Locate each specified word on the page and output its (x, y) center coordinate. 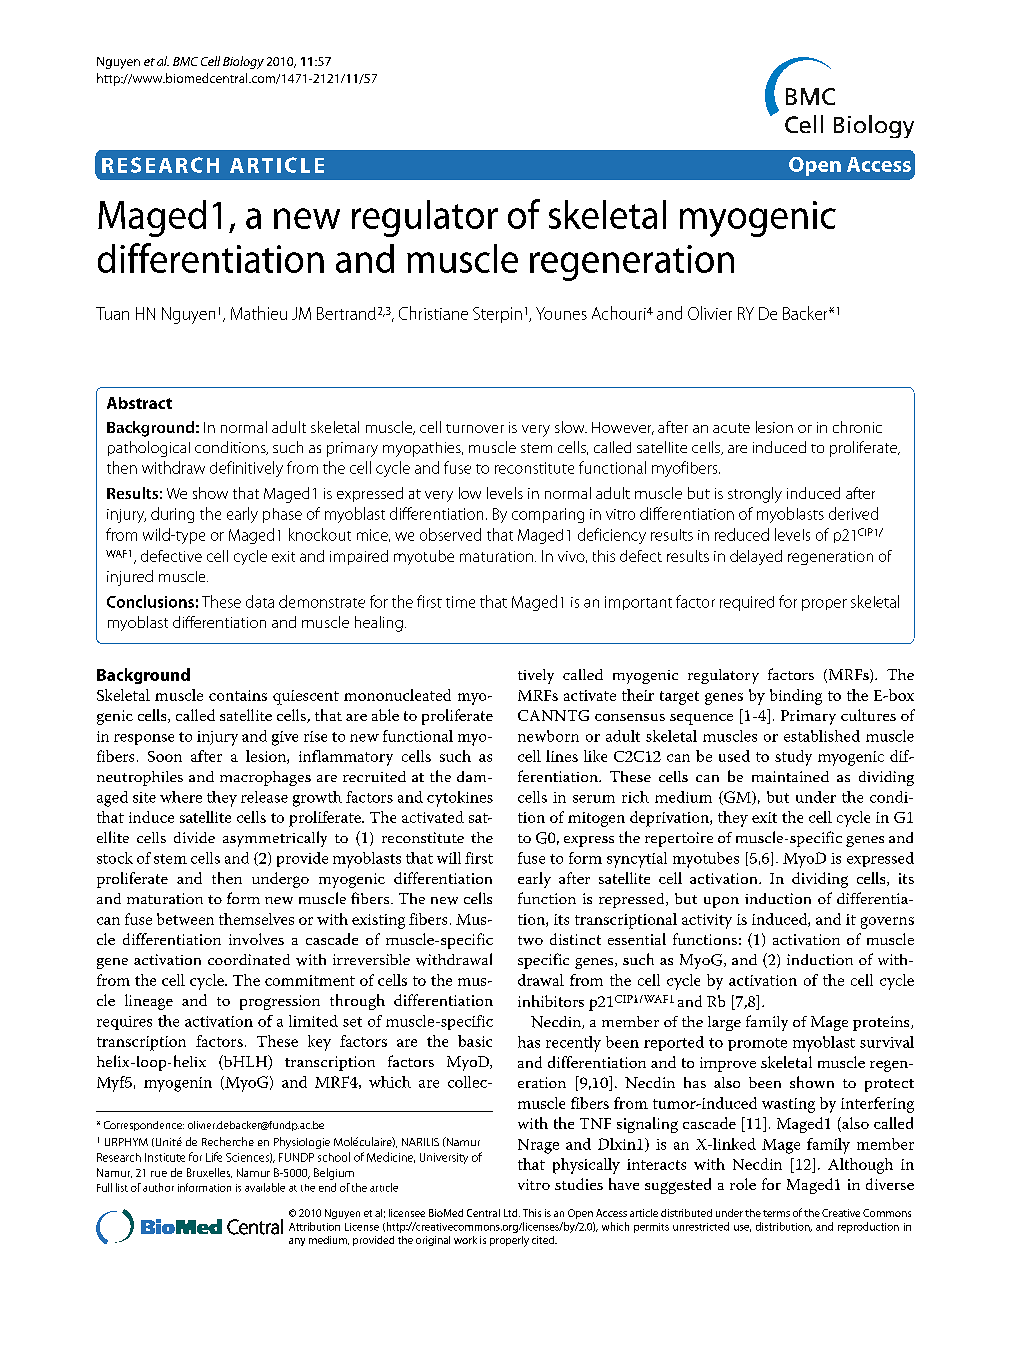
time (460, 602)
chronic (857, 427)
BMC (185, 61)
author (158, 1187)
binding (796, 697)
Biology (243, 62)
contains (238, 695)
